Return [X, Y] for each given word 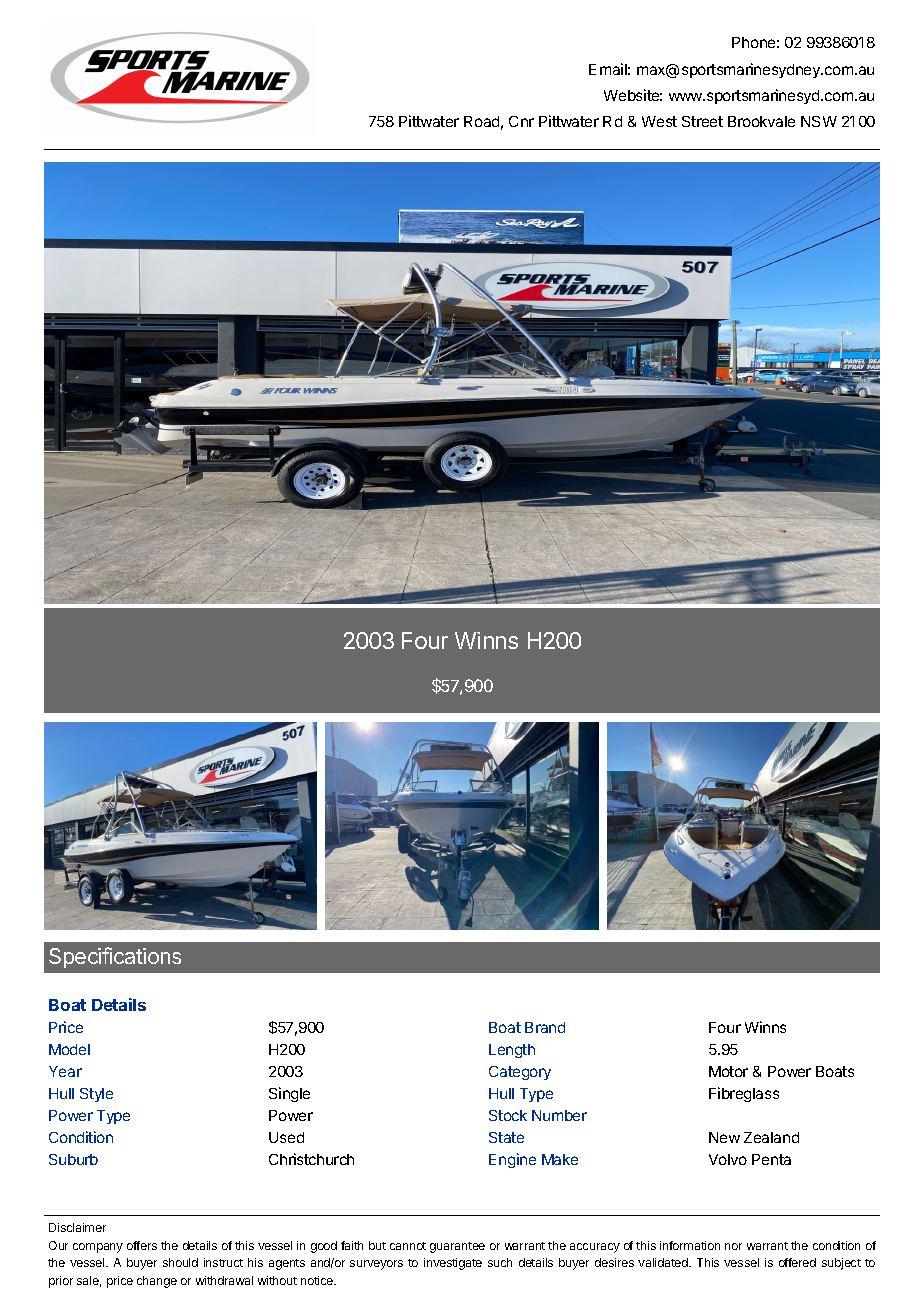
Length [512, 1051]
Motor [728, 1071]
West [659, 121]
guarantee [457, 1247]
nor [733, 1246]
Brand [545, 1027]
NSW [819, 121]
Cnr [521, 121]
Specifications [115, 957]
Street [702, 121]
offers [142, 1245]
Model [69, 1049]
